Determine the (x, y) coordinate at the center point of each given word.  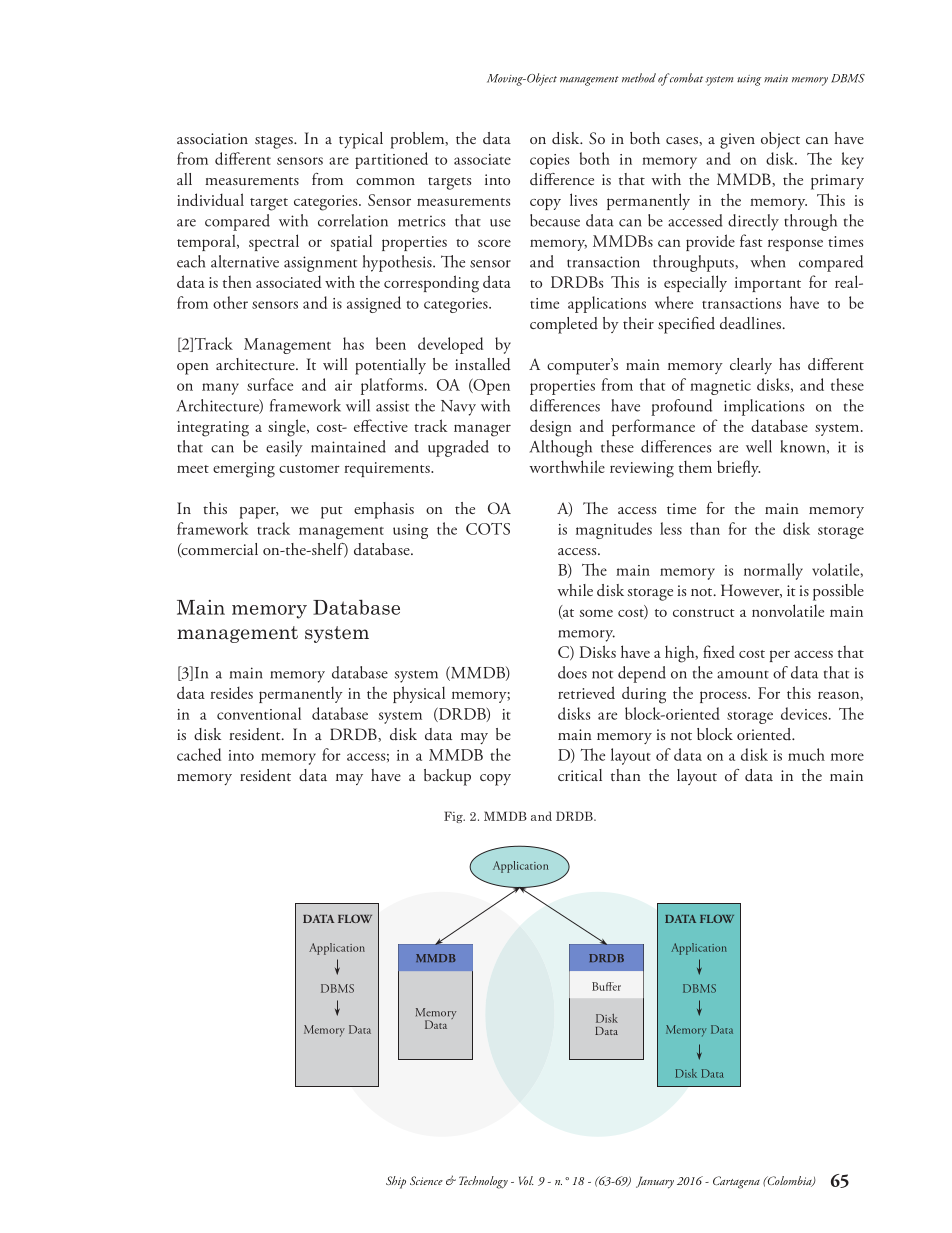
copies (549, 161)
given (737, 141)
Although (560, 448)
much (806, 754)
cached (199, 754)
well (759, 446)
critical (580, 775)
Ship (396, 1182)
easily (284, 448)
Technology (483, 1182)
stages (275, 142)
